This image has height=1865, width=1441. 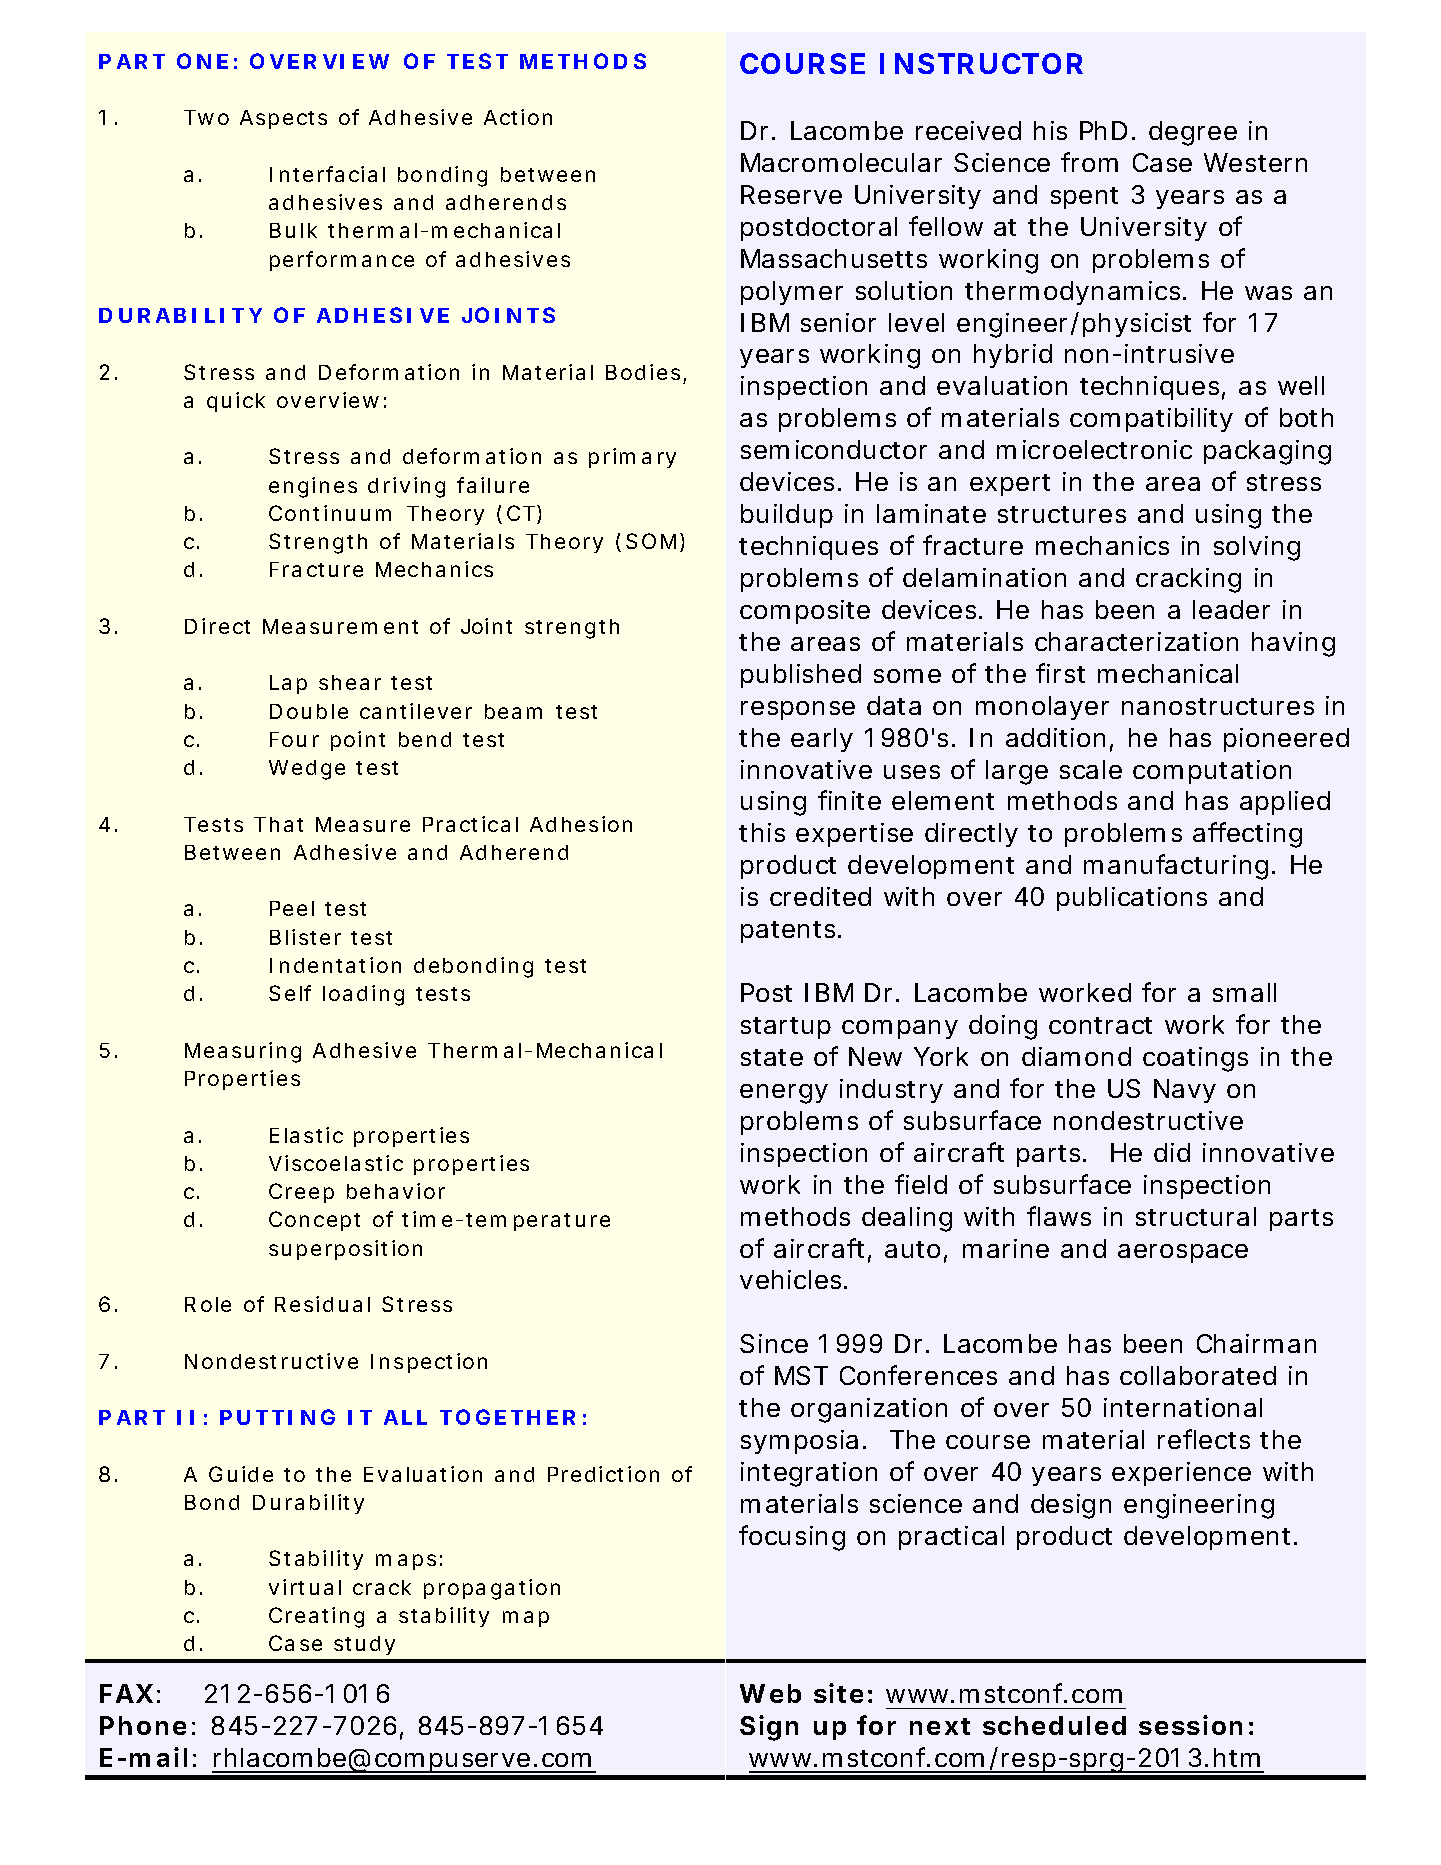 What do you see at coordinates (301, 1193) in the image?
I see `Creep` at bounding box center [301, 1193].
